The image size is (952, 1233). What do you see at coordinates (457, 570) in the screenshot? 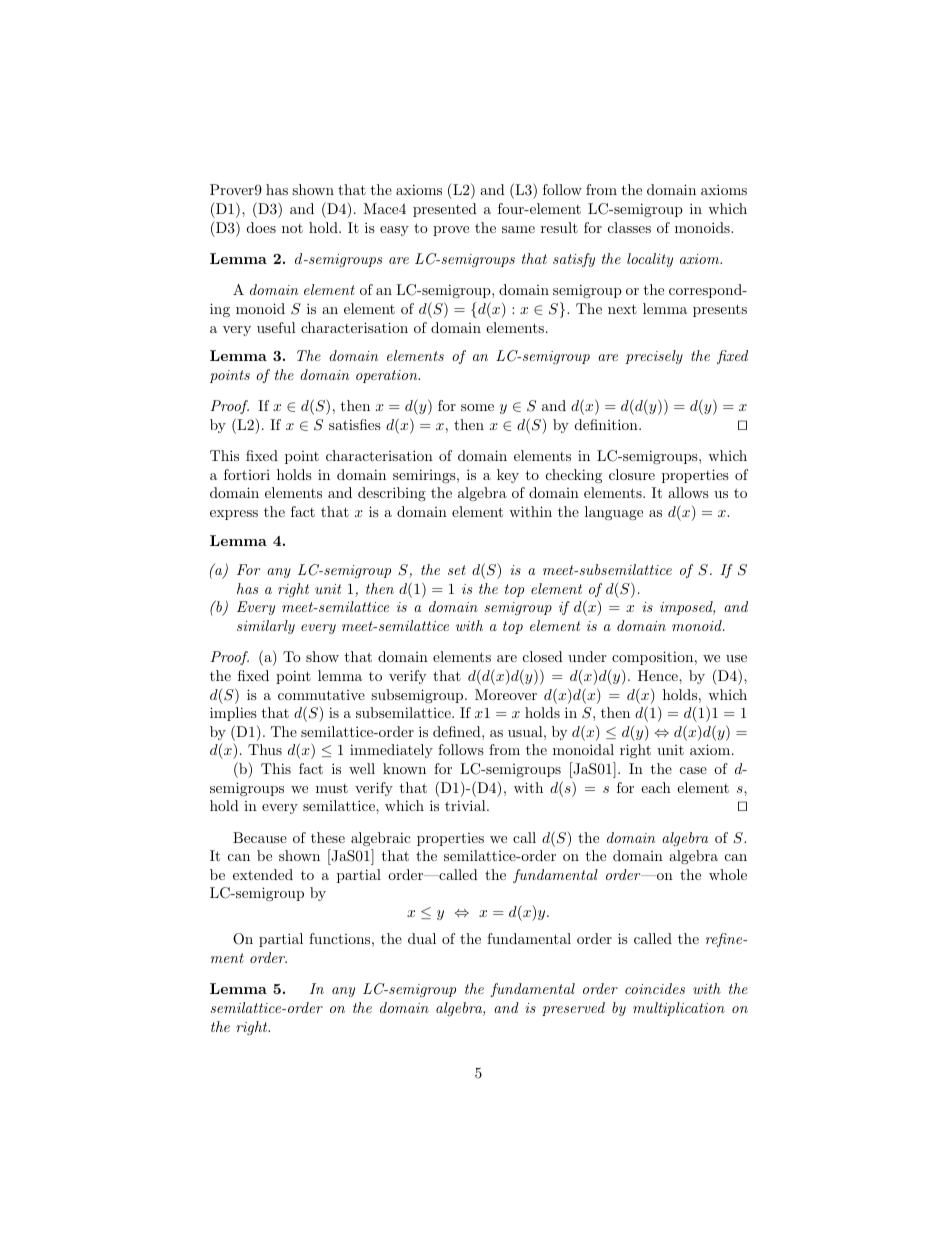
I see `set` at bounding box center [457, 570].
